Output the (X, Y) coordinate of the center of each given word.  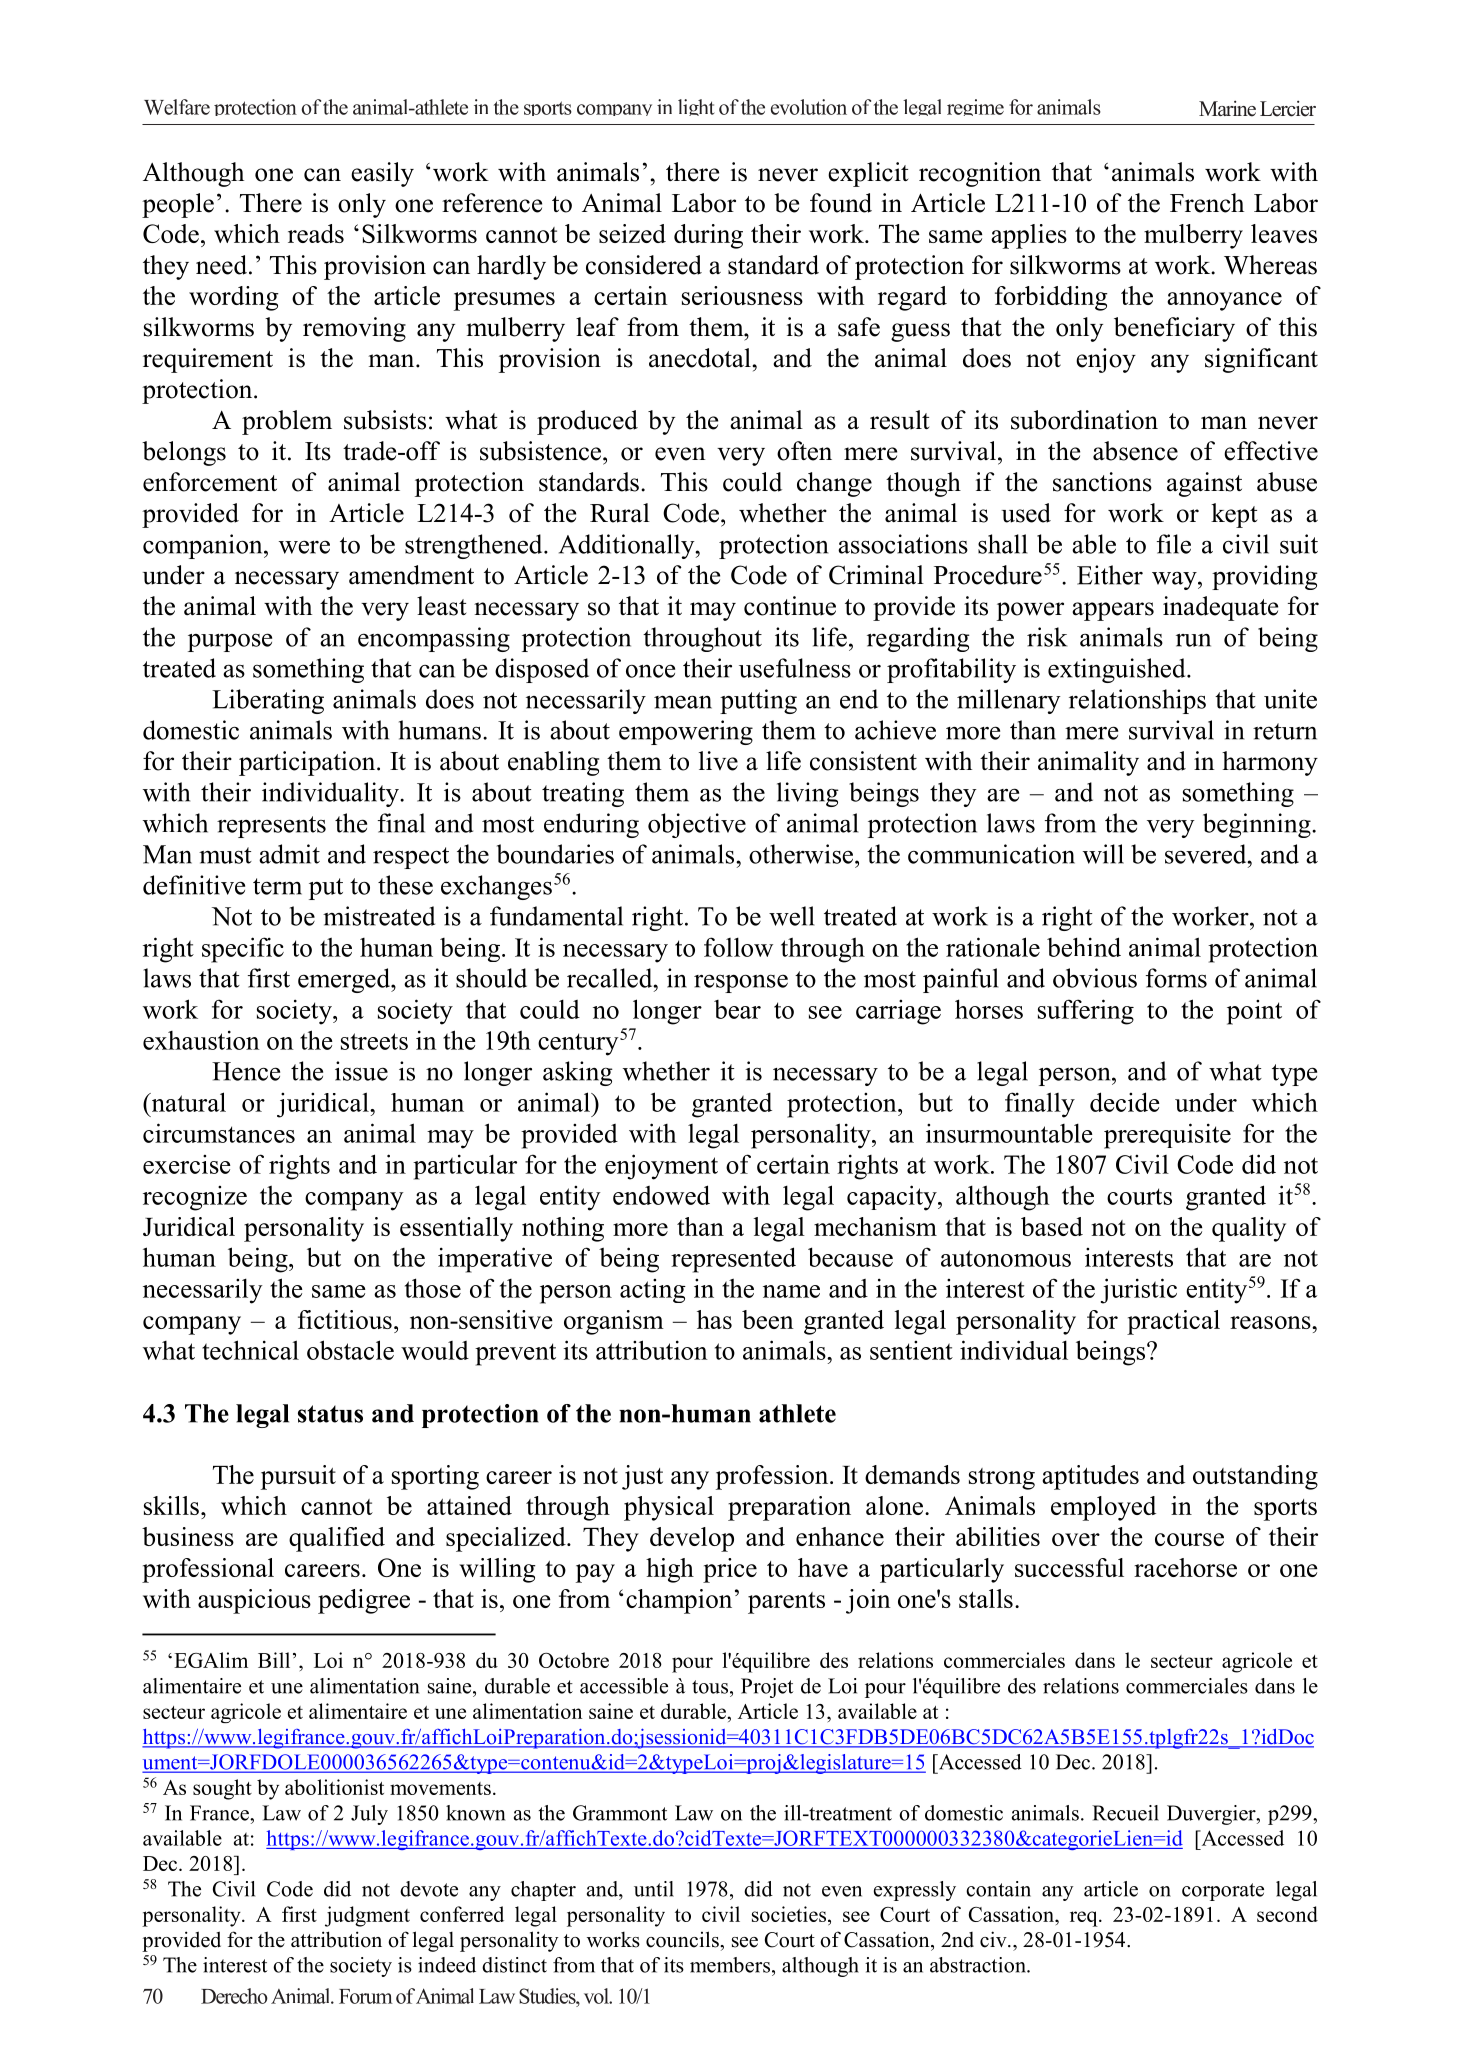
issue (361, 1071)
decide (1125, 1102)
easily (382, 174)
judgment (367, 1916)
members (730, 1965)
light (696, 107)
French (1207, 203)
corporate (1223, 1892)
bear (737, 1009)
